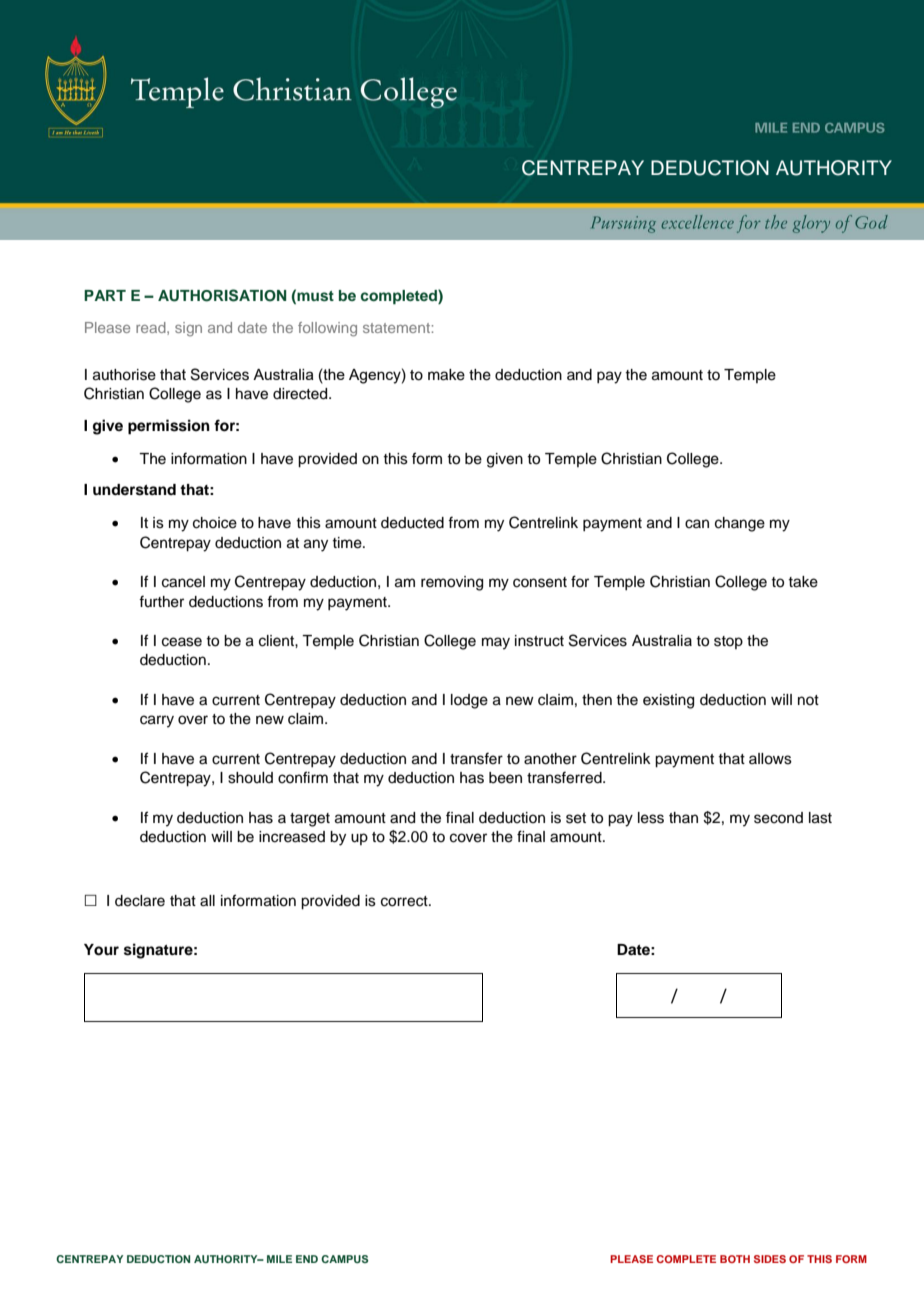  Describe the element at coordinates (740, 524) in the document. I see `change` at that location.
